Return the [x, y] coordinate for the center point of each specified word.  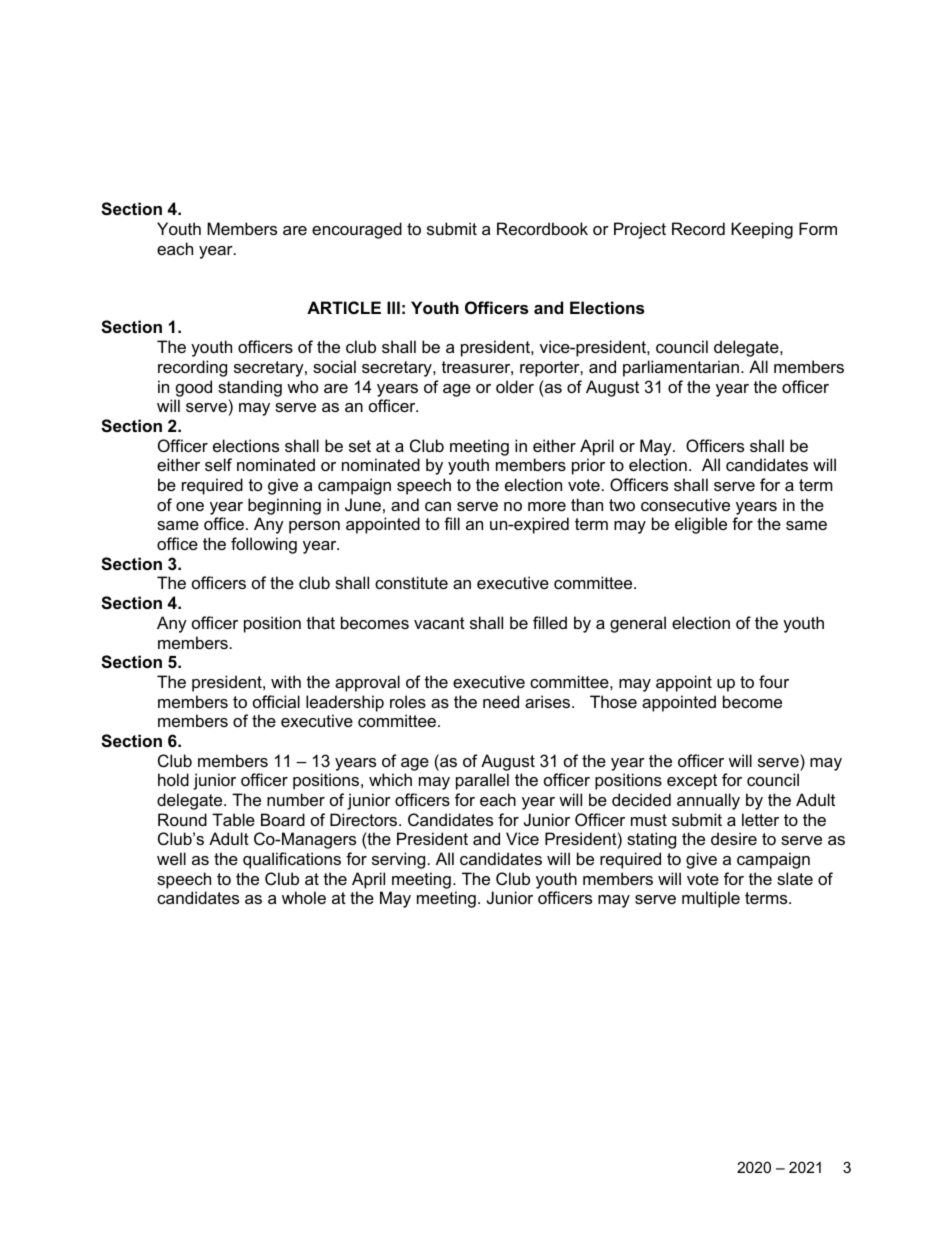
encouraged [357, 230]
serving [398, 860]
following [264, 545]
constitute [411, 582]
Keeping [762, 230]
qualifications [292, 860]
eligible [701, 525]
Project [640, 230]
